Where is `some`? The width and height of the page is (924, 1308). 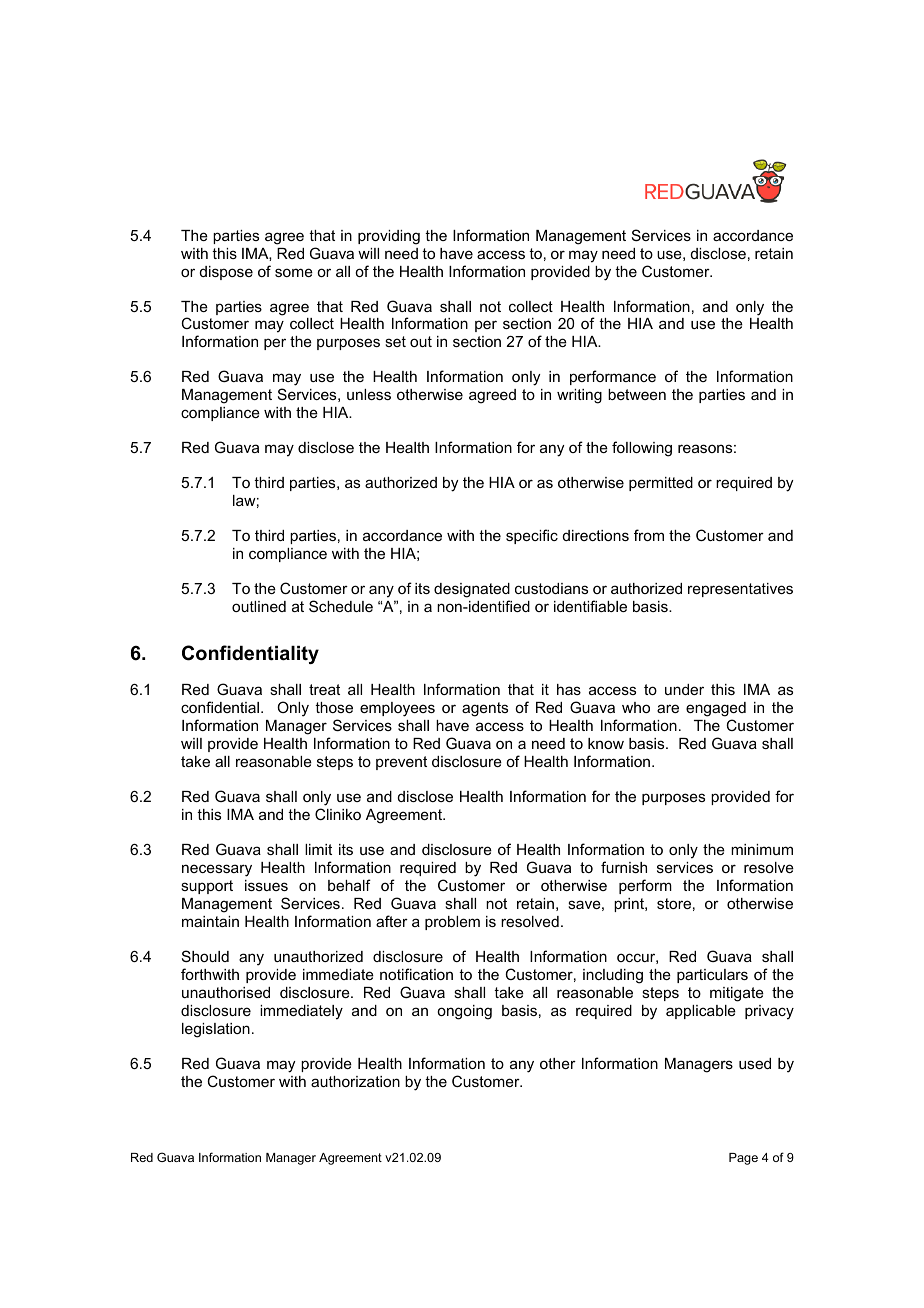 some is located at coordinates (294, 272).
